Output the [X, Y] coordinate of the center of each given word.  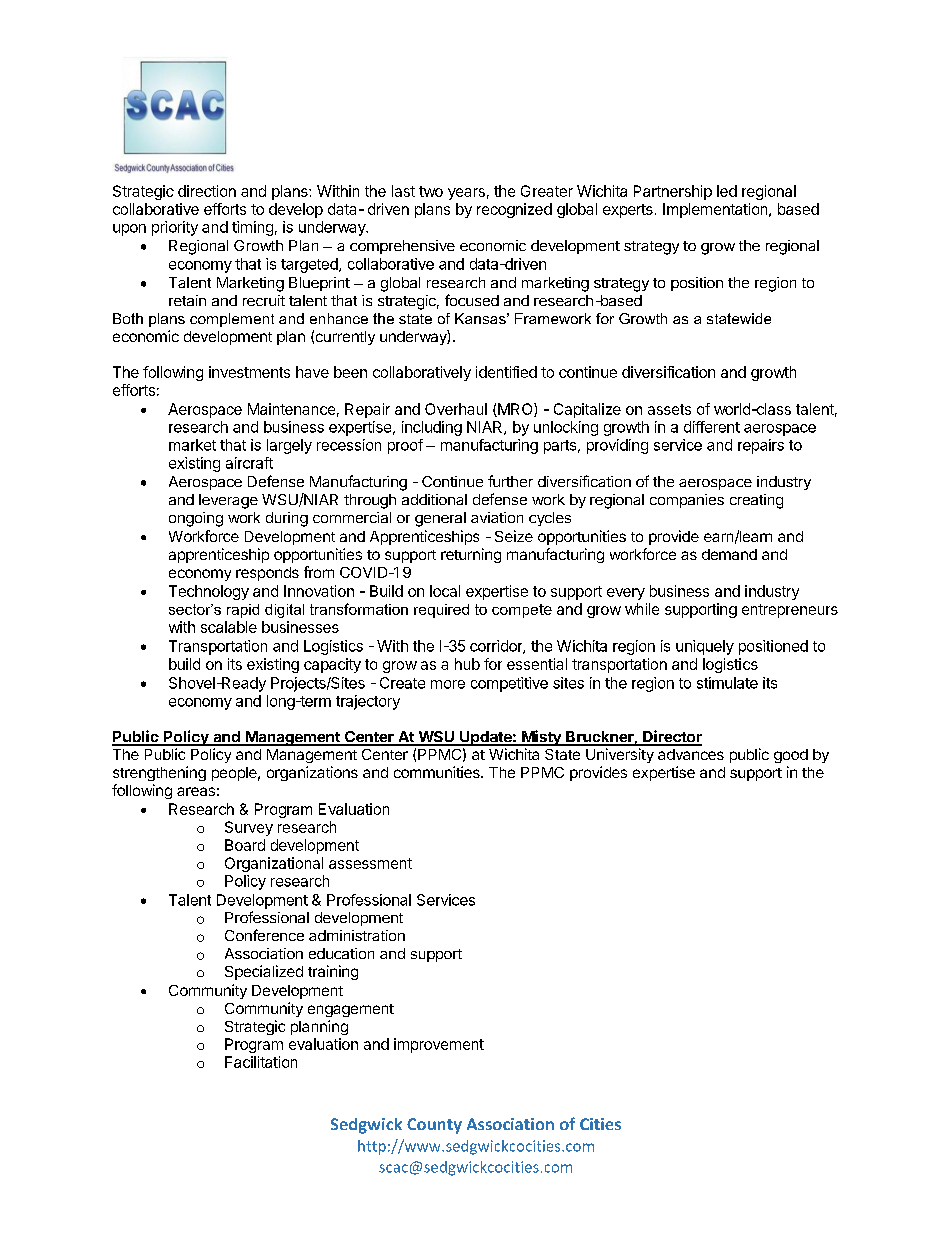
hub [467, 664]
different [712, 427]
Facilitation [261, 1062]
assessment [370, 863]
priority [175, 228]
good [791, 756]
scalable [229, 627]
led [727, 191]
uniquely [705, 647]
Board [245, 845]
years [466, 194]
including [432, 428]
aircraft [249, 463]
